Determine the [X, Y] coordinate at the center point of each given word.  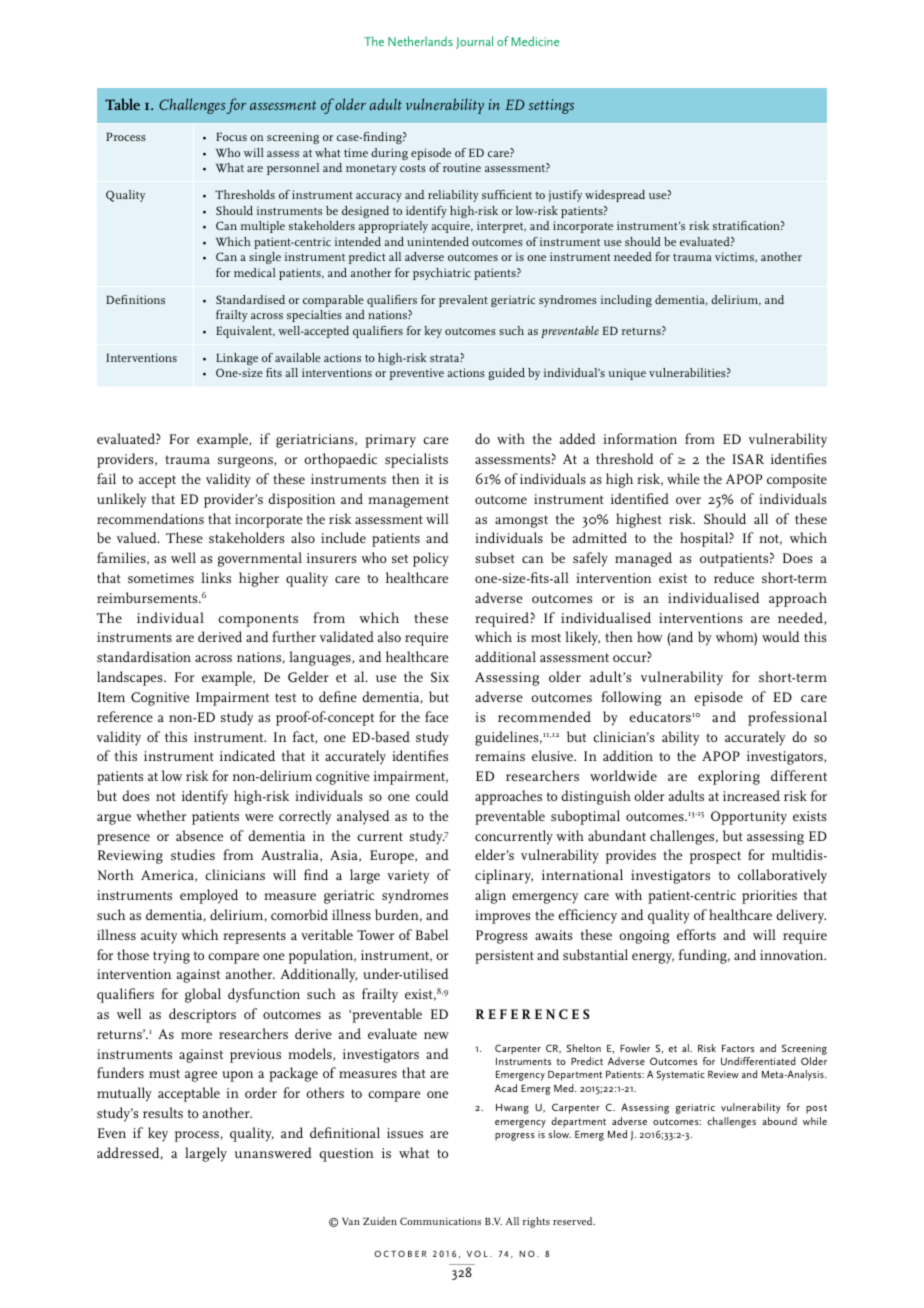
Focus [231, 136]
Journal [474, 42]
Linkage [237, 359]
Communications [440, 1221]
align [490, 896]
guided [507, 374]
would [781, 636]
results [163, 1112]
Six [440, 677]
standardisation [144, 656]
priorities [769, 897]
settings [551, 106]
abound [779, 1121]
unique [627, 374]
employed [209, 896]
